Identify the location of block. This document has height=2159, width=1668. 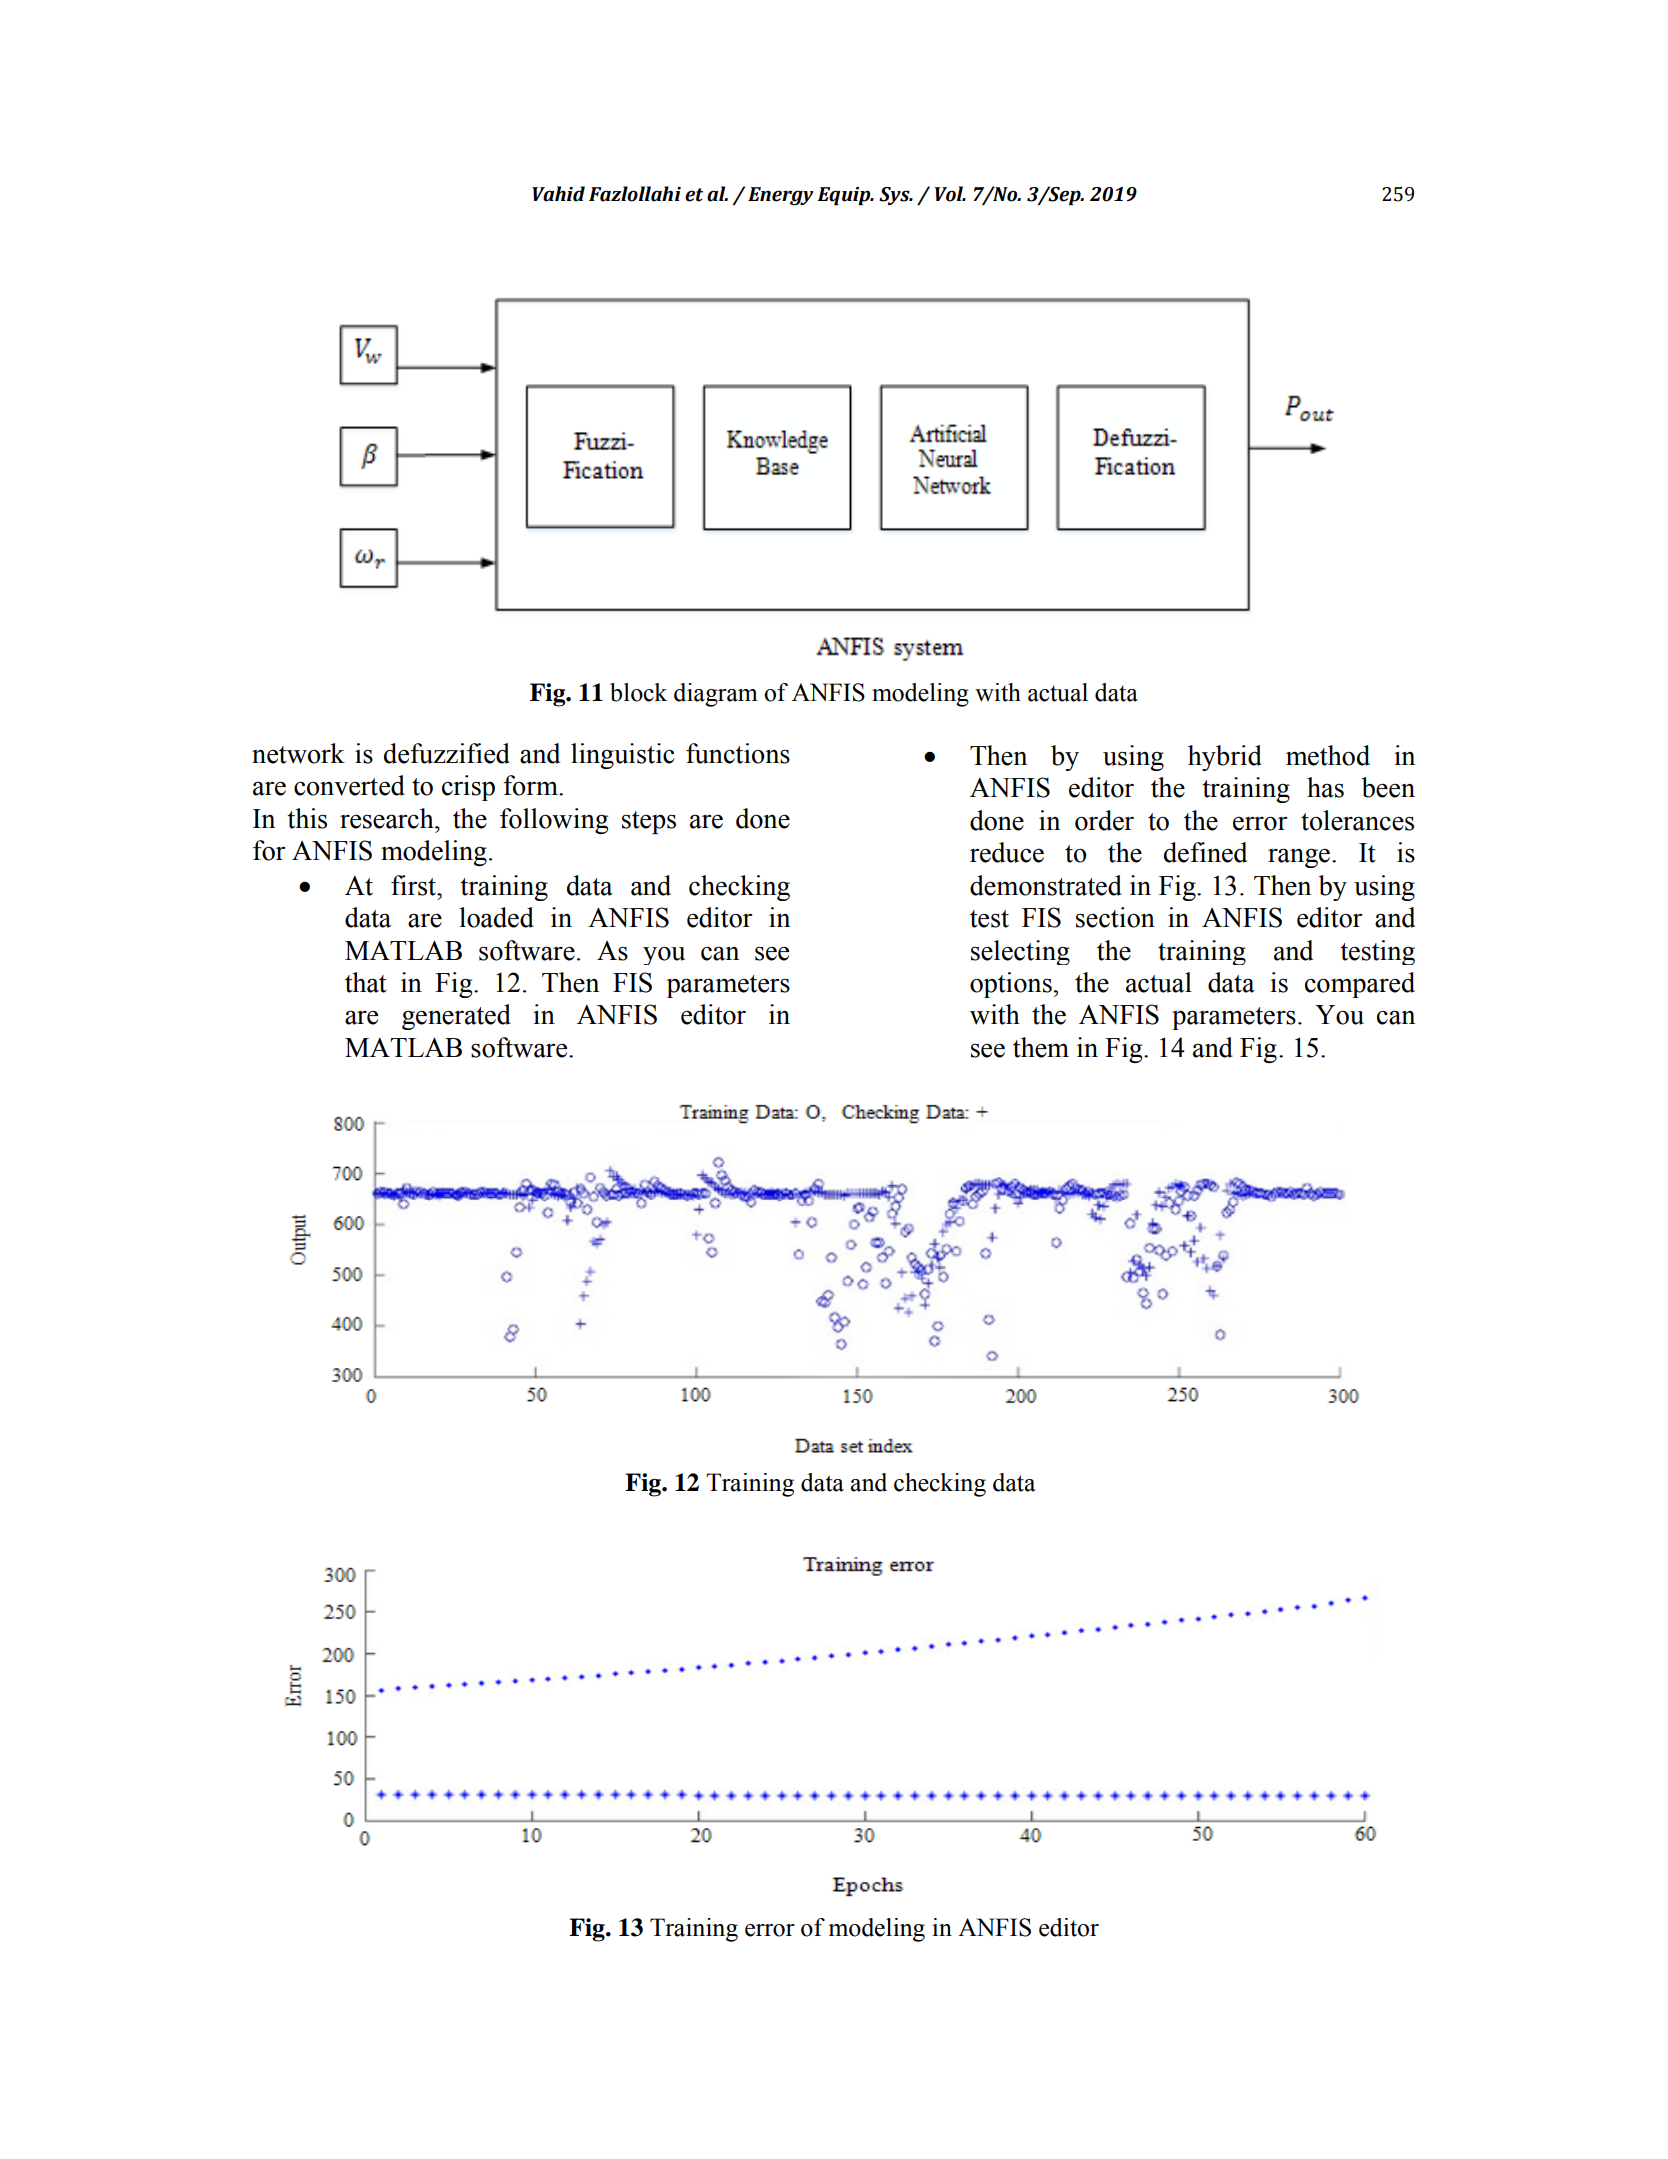
(638, 692).
